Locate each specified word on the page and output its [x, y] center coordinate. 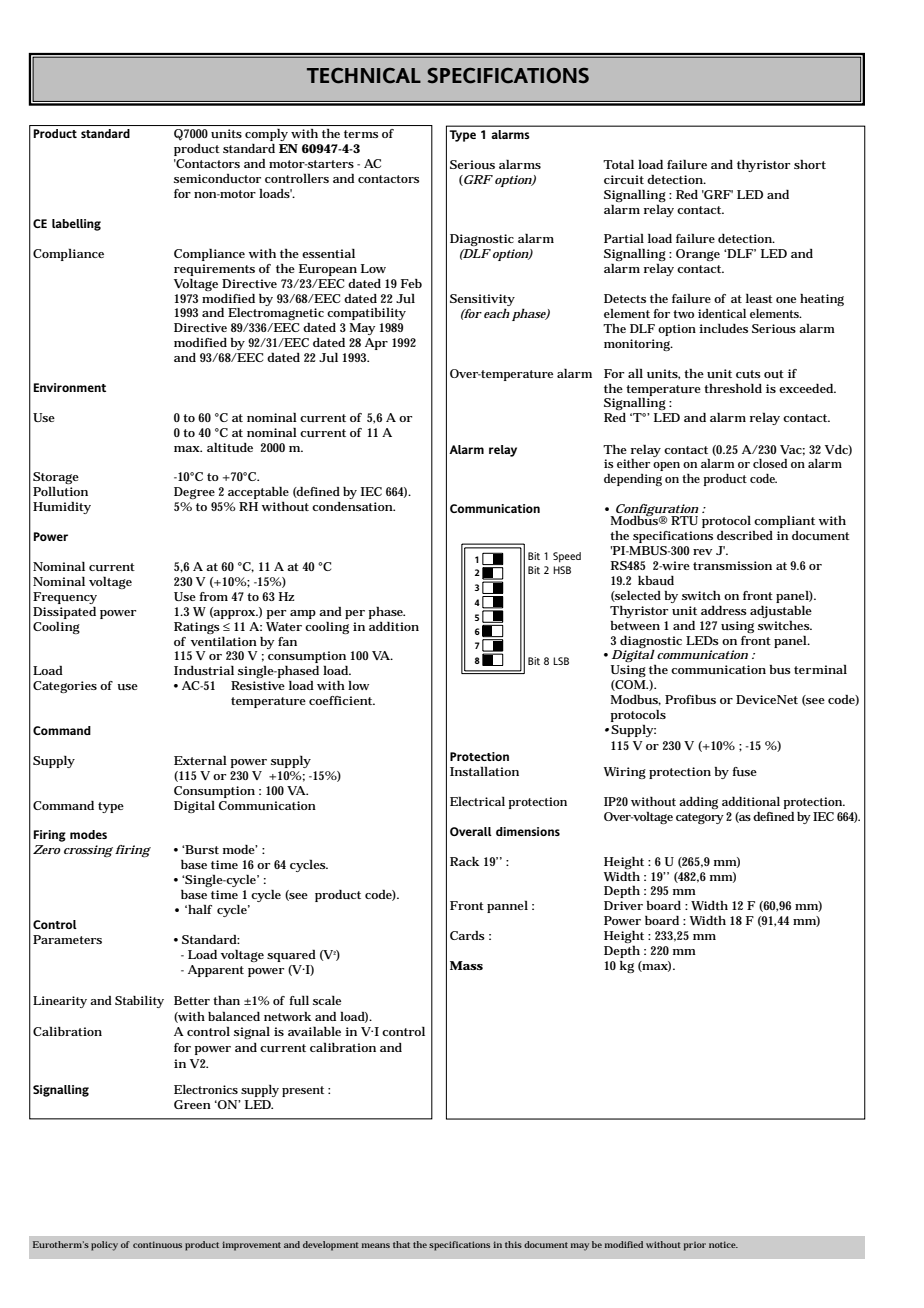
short [810, 164]
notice [723, 1244]
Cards [467, 935]
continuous [157, 1244]
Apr [376, 344]
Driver [623, 905]
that [401, 1244]
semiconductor [217, 178]
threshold [733, 388]
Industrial [204, 670]
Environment [70, 387]
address [724, 610]
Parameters [67, 939]
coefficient [342, 700]
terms [361, 134]
